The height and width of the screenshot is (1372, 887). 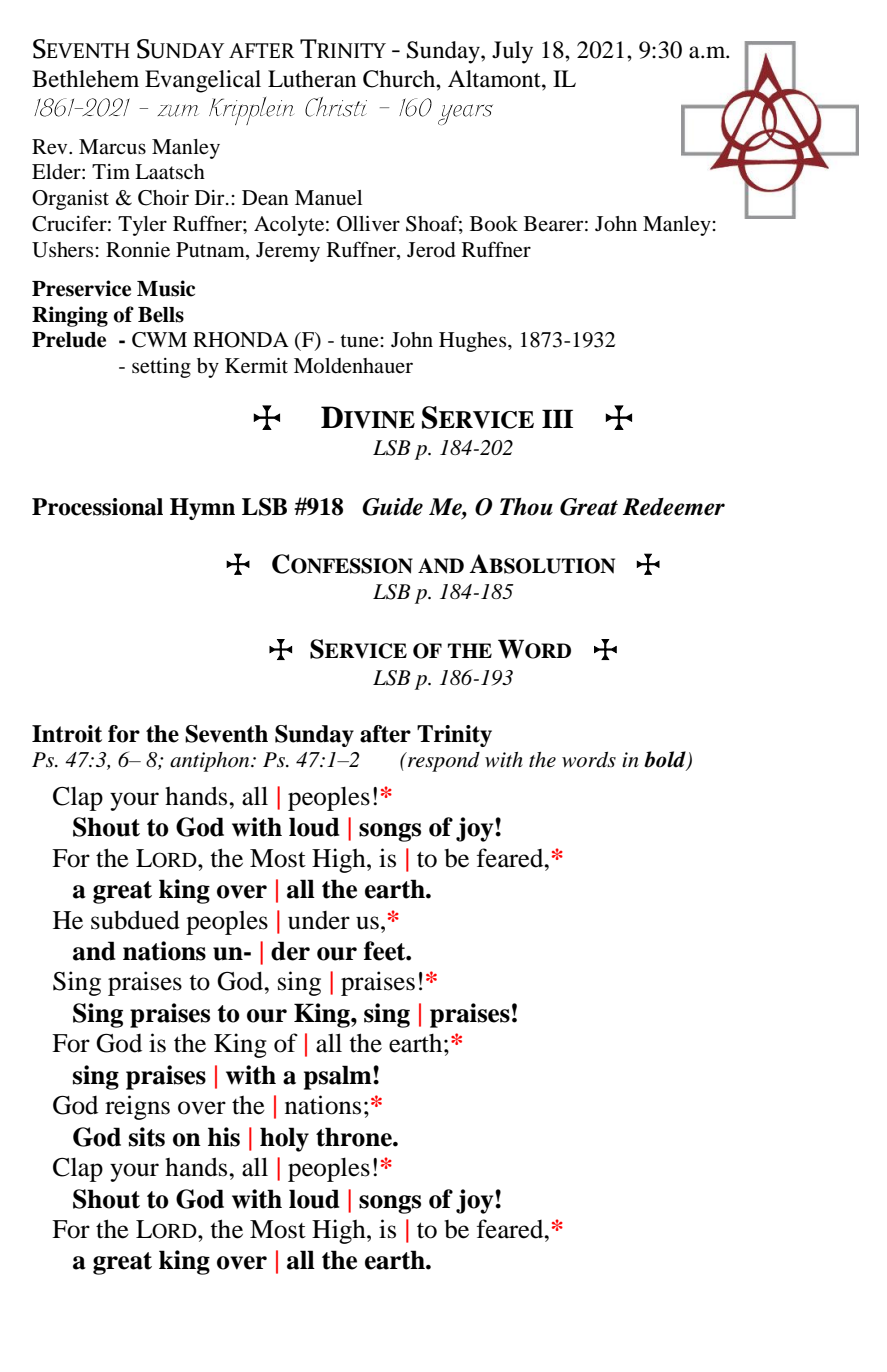 What do you see at coordinates (666, 760) in the screenshot?
I see `bold` at bounding box center [666, 760].
